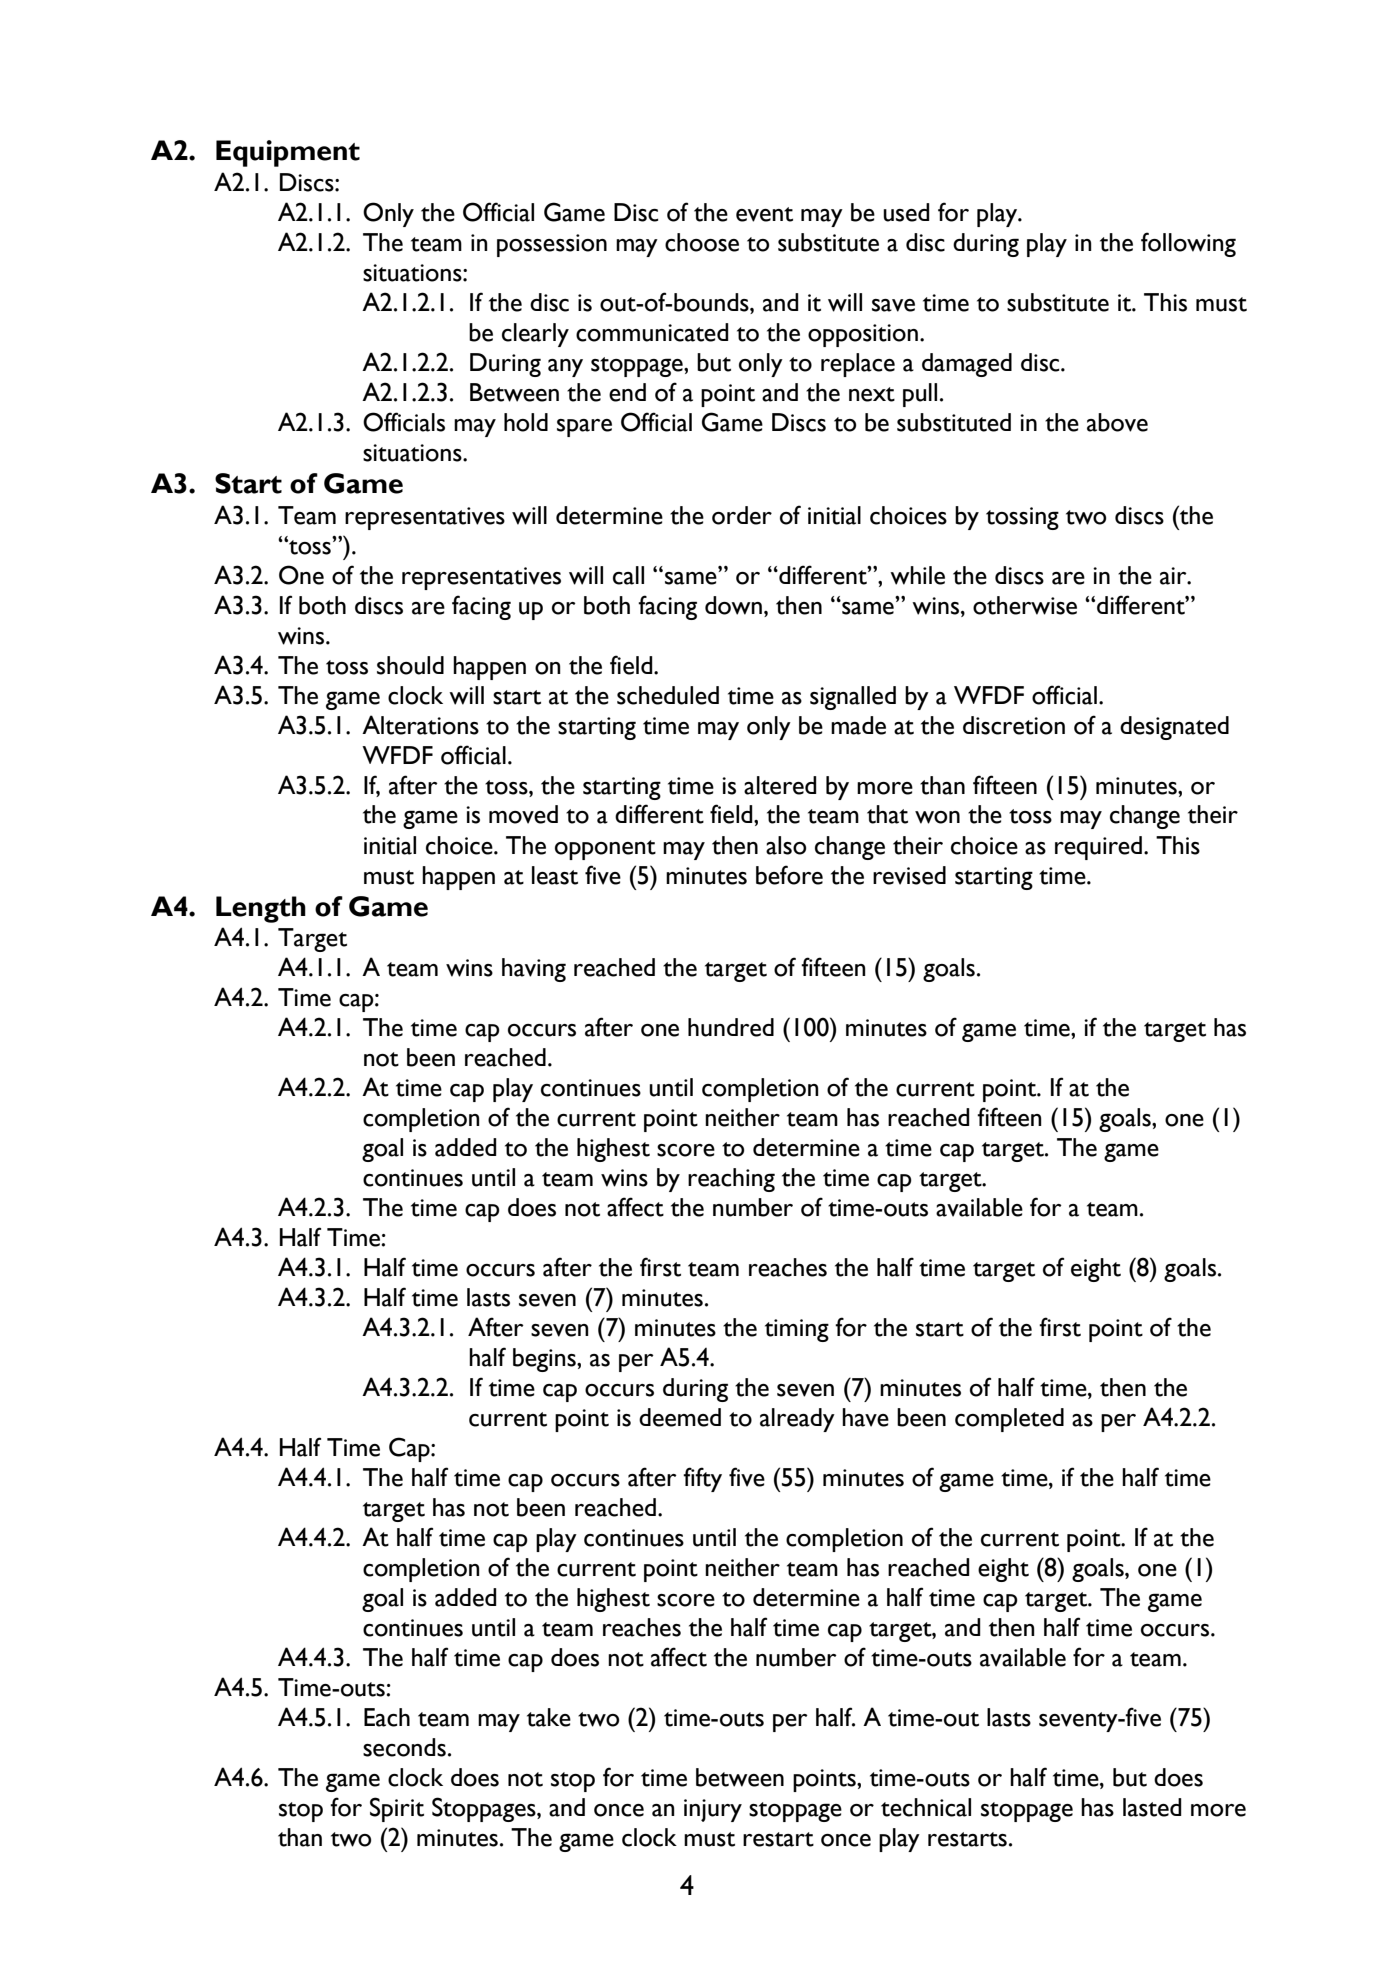  I want to click on Length, so click(261, 909).
